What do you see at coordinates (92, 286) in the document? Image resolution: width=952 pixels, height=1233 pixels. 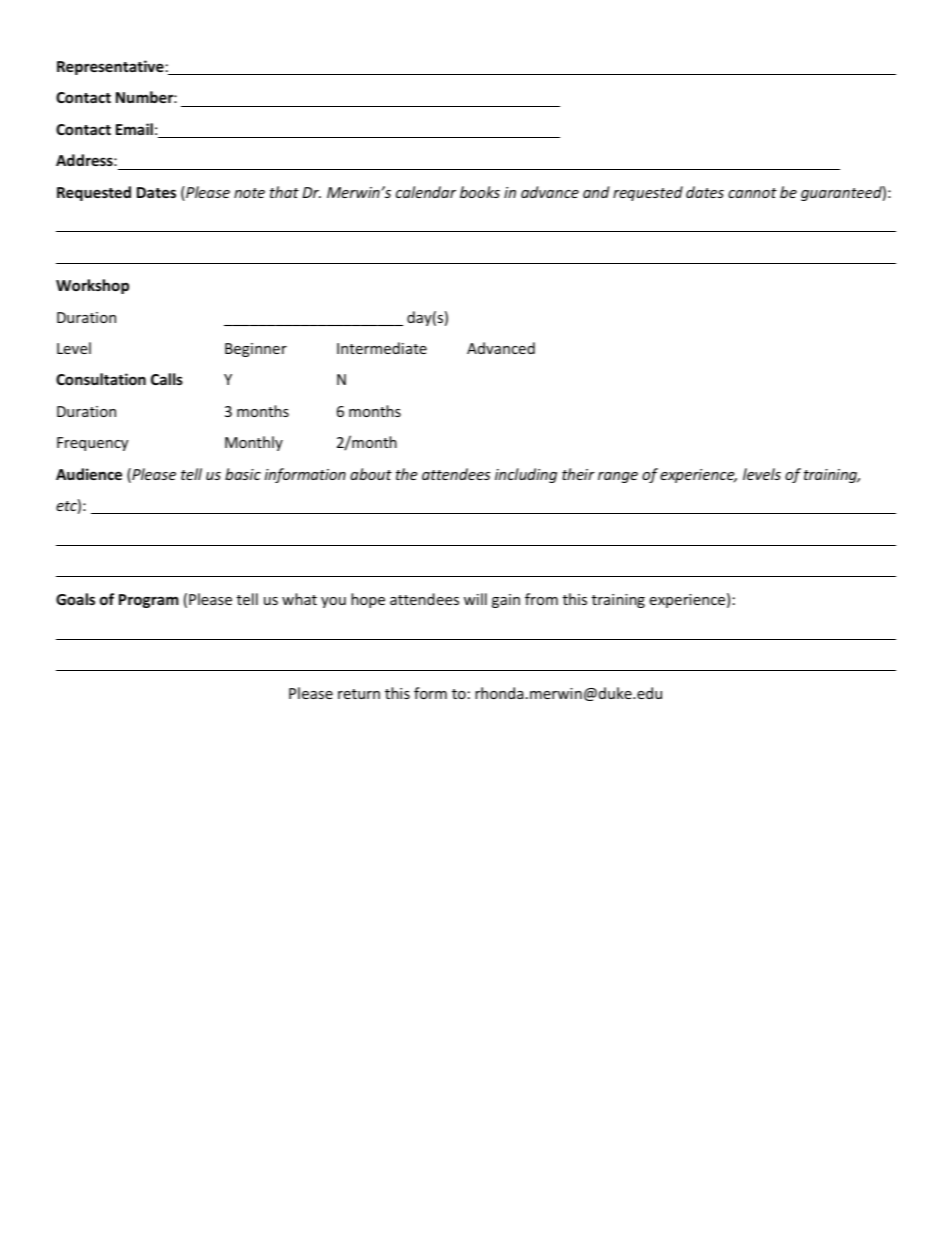 I see `Workshop` at bounding box center [92, 286].
